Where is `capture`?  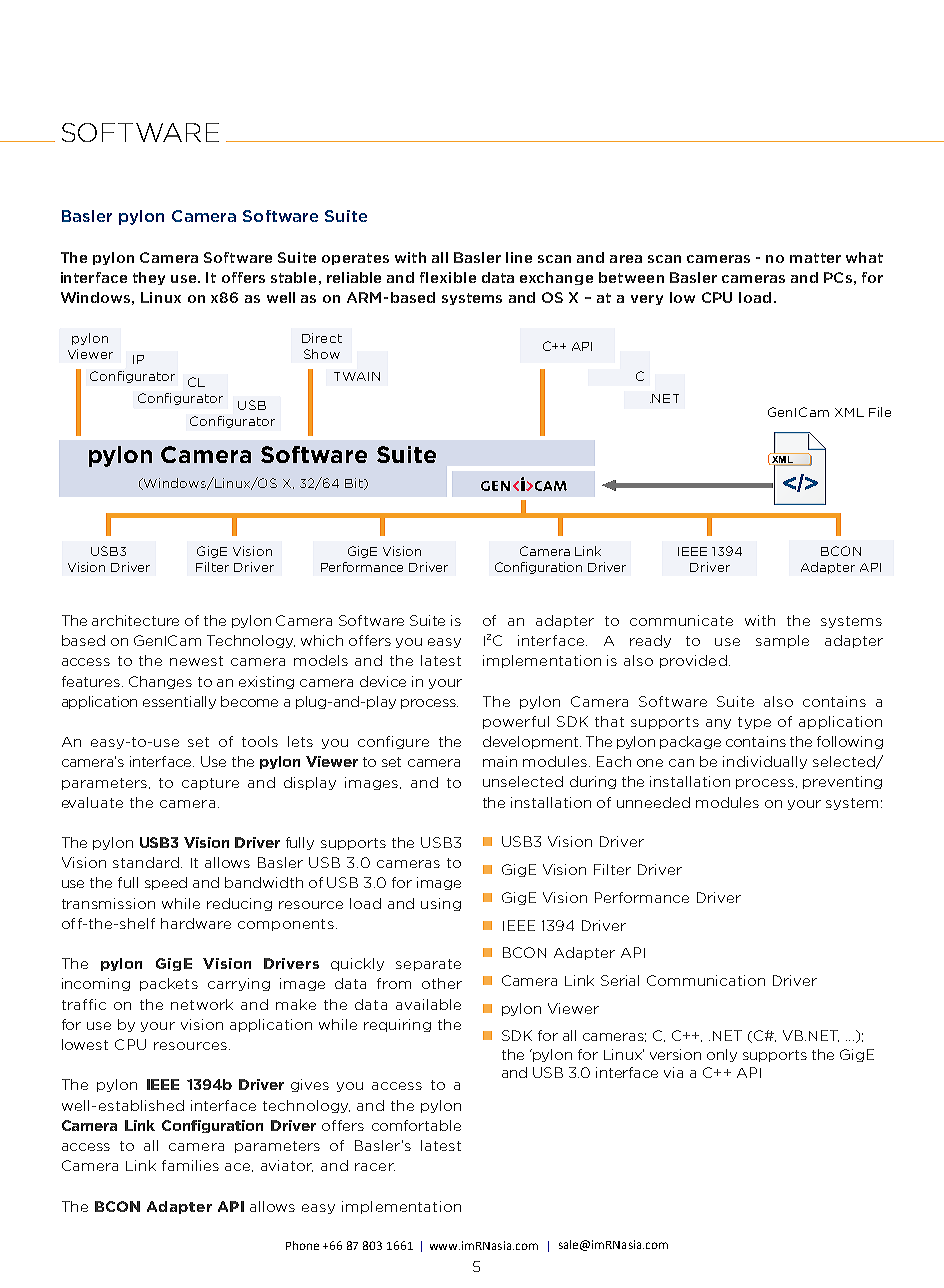 capture is located at coordinates (210, 784).
